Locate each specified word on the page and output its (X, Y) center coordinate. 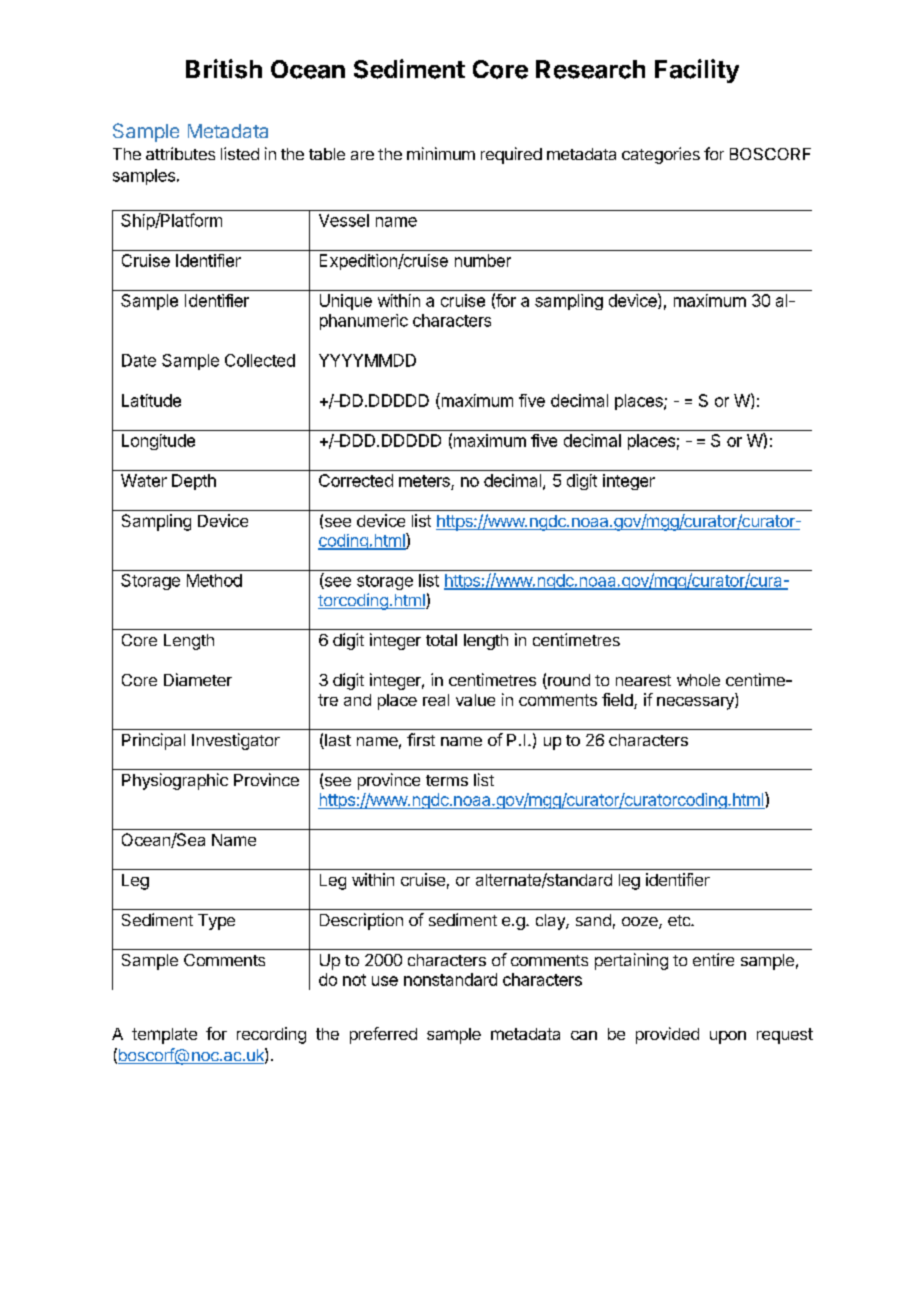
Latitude (151, 400)
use (385, 981)
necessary (696, 703)
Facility (697, 71)
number (483, 260)
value (475, 700)
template (164, 1036)
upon (728, 1037)
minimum (441, 153)
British (224, 69)
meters (425, 482)
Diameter (198, 679)
